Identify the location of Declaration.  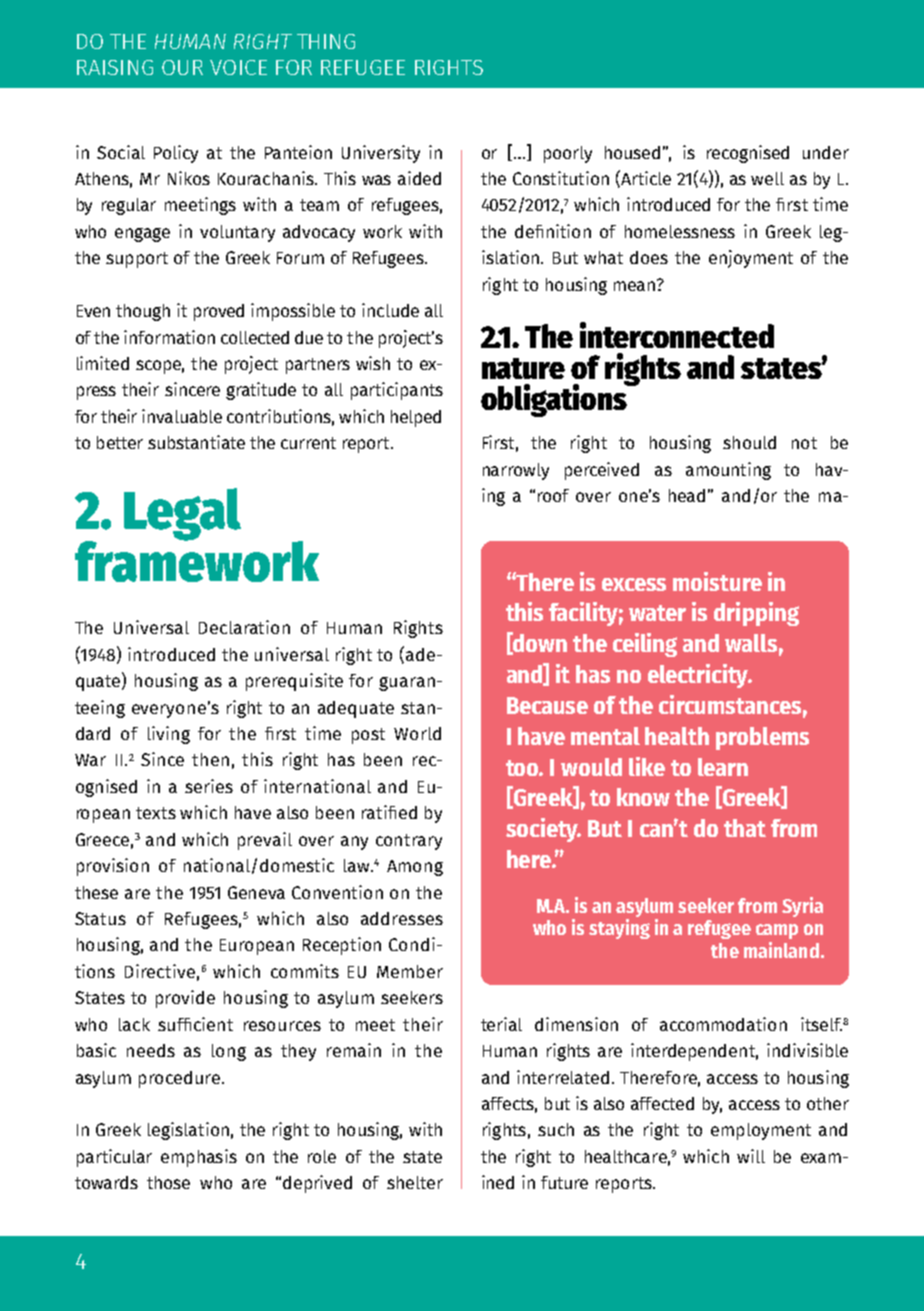
(244, 627).
